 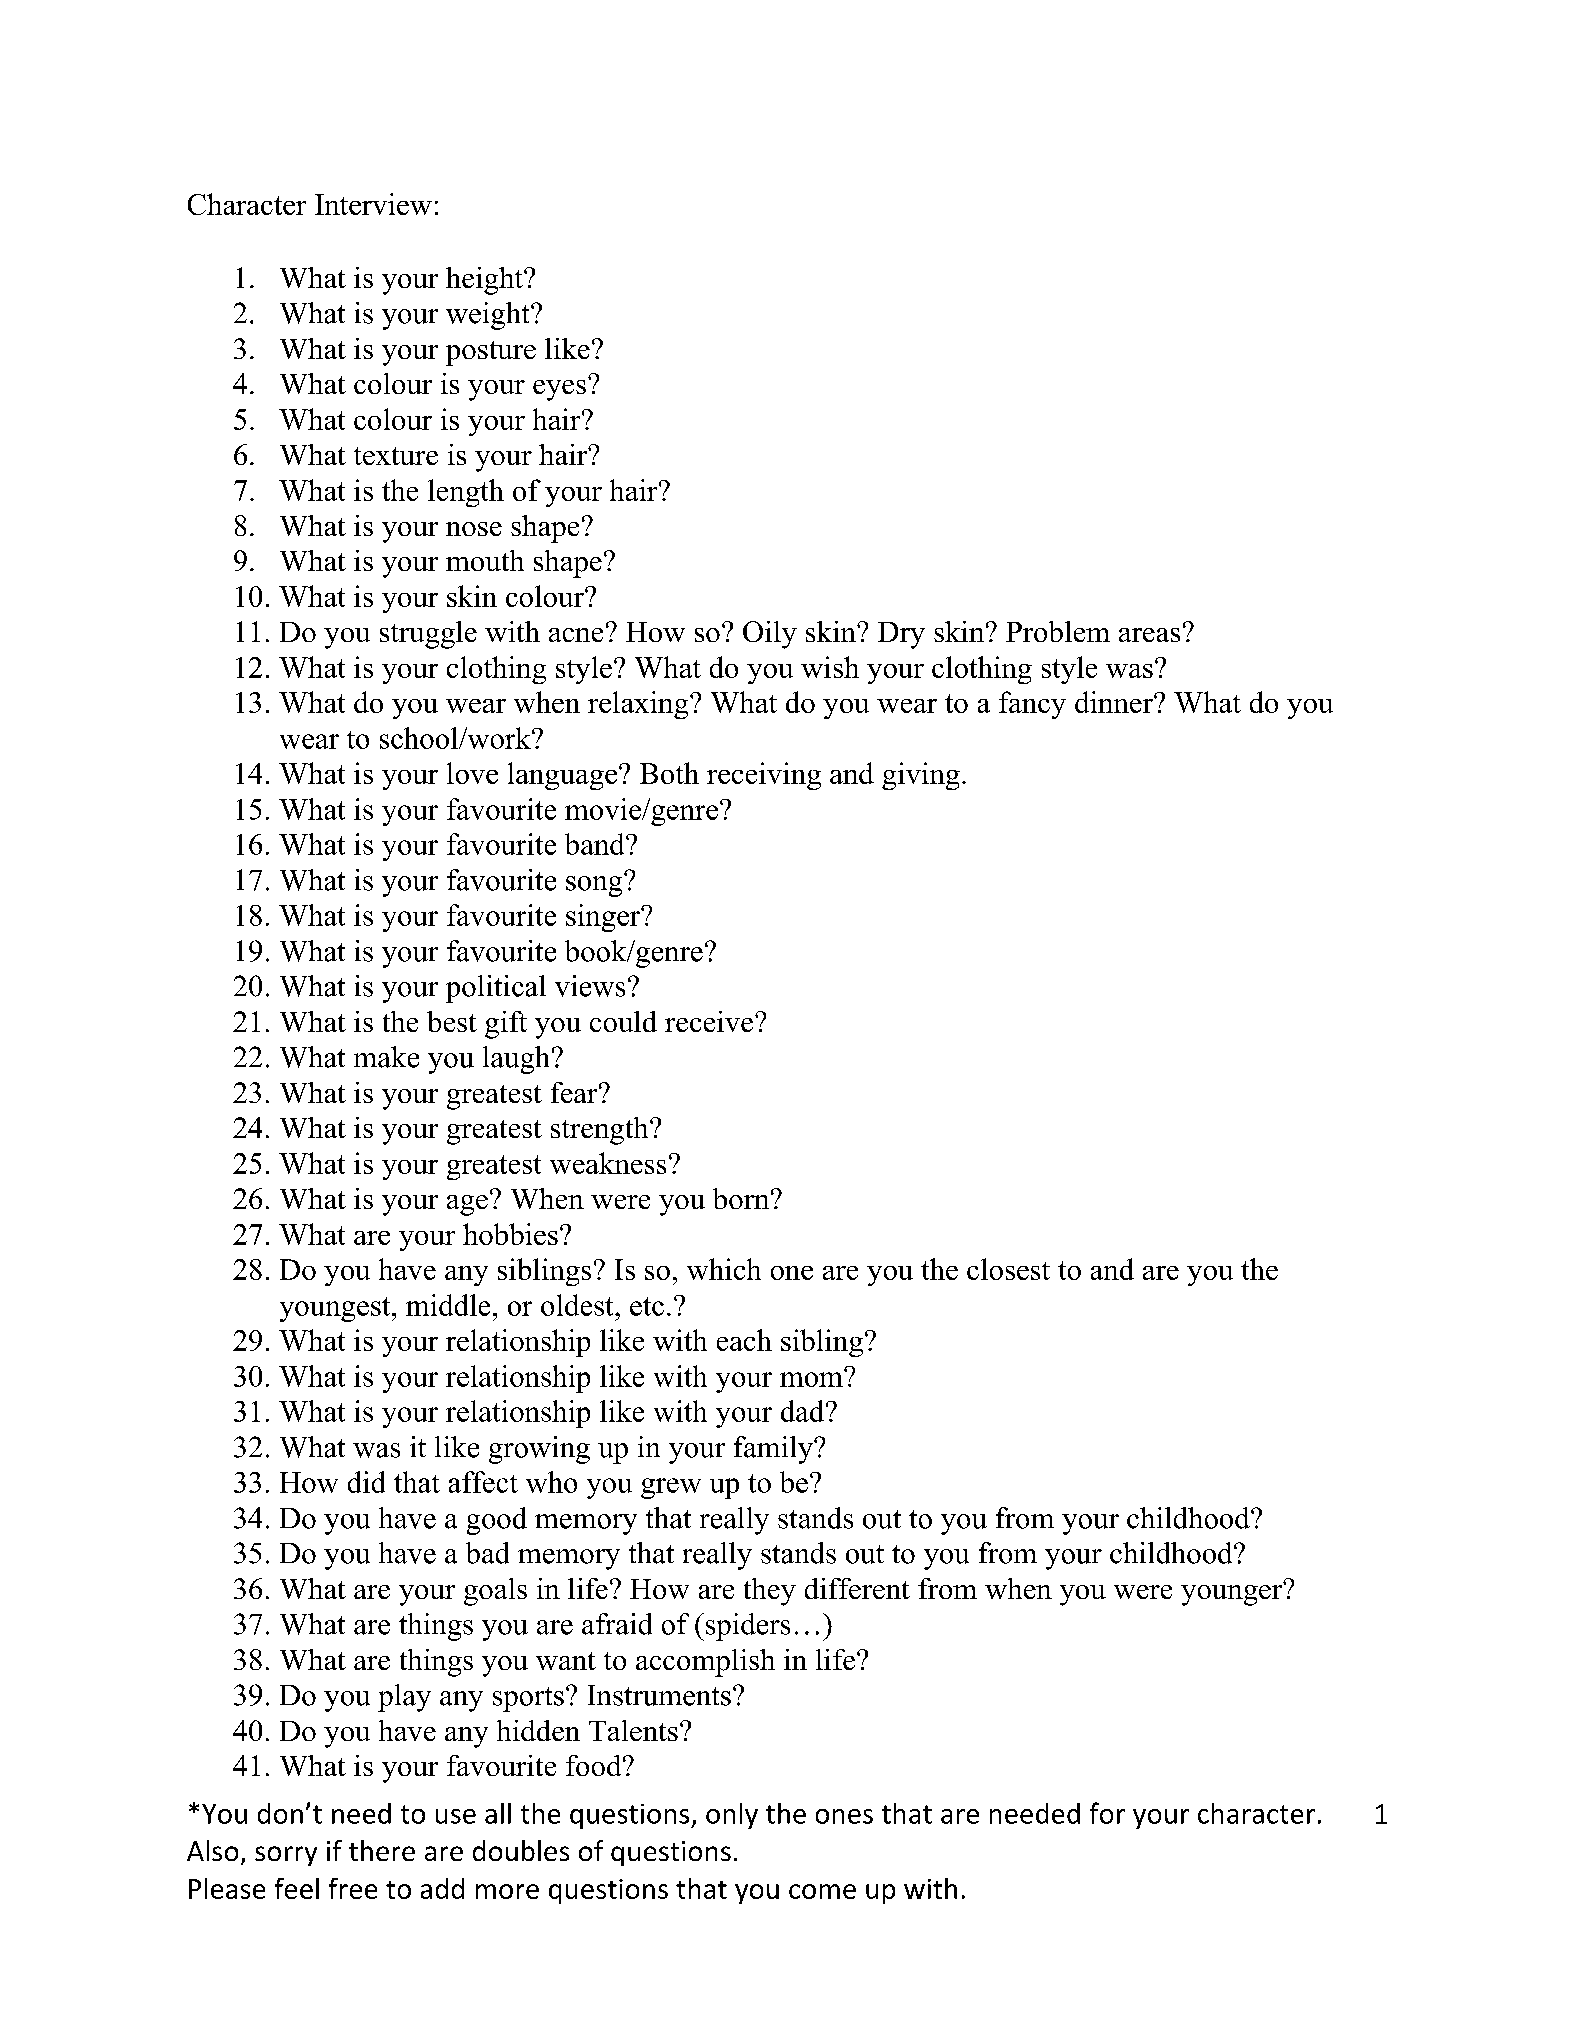 What do you see at coordinates (382, 1850) in the screenshot?
I see `there` at bounding box center [382, 1850].
